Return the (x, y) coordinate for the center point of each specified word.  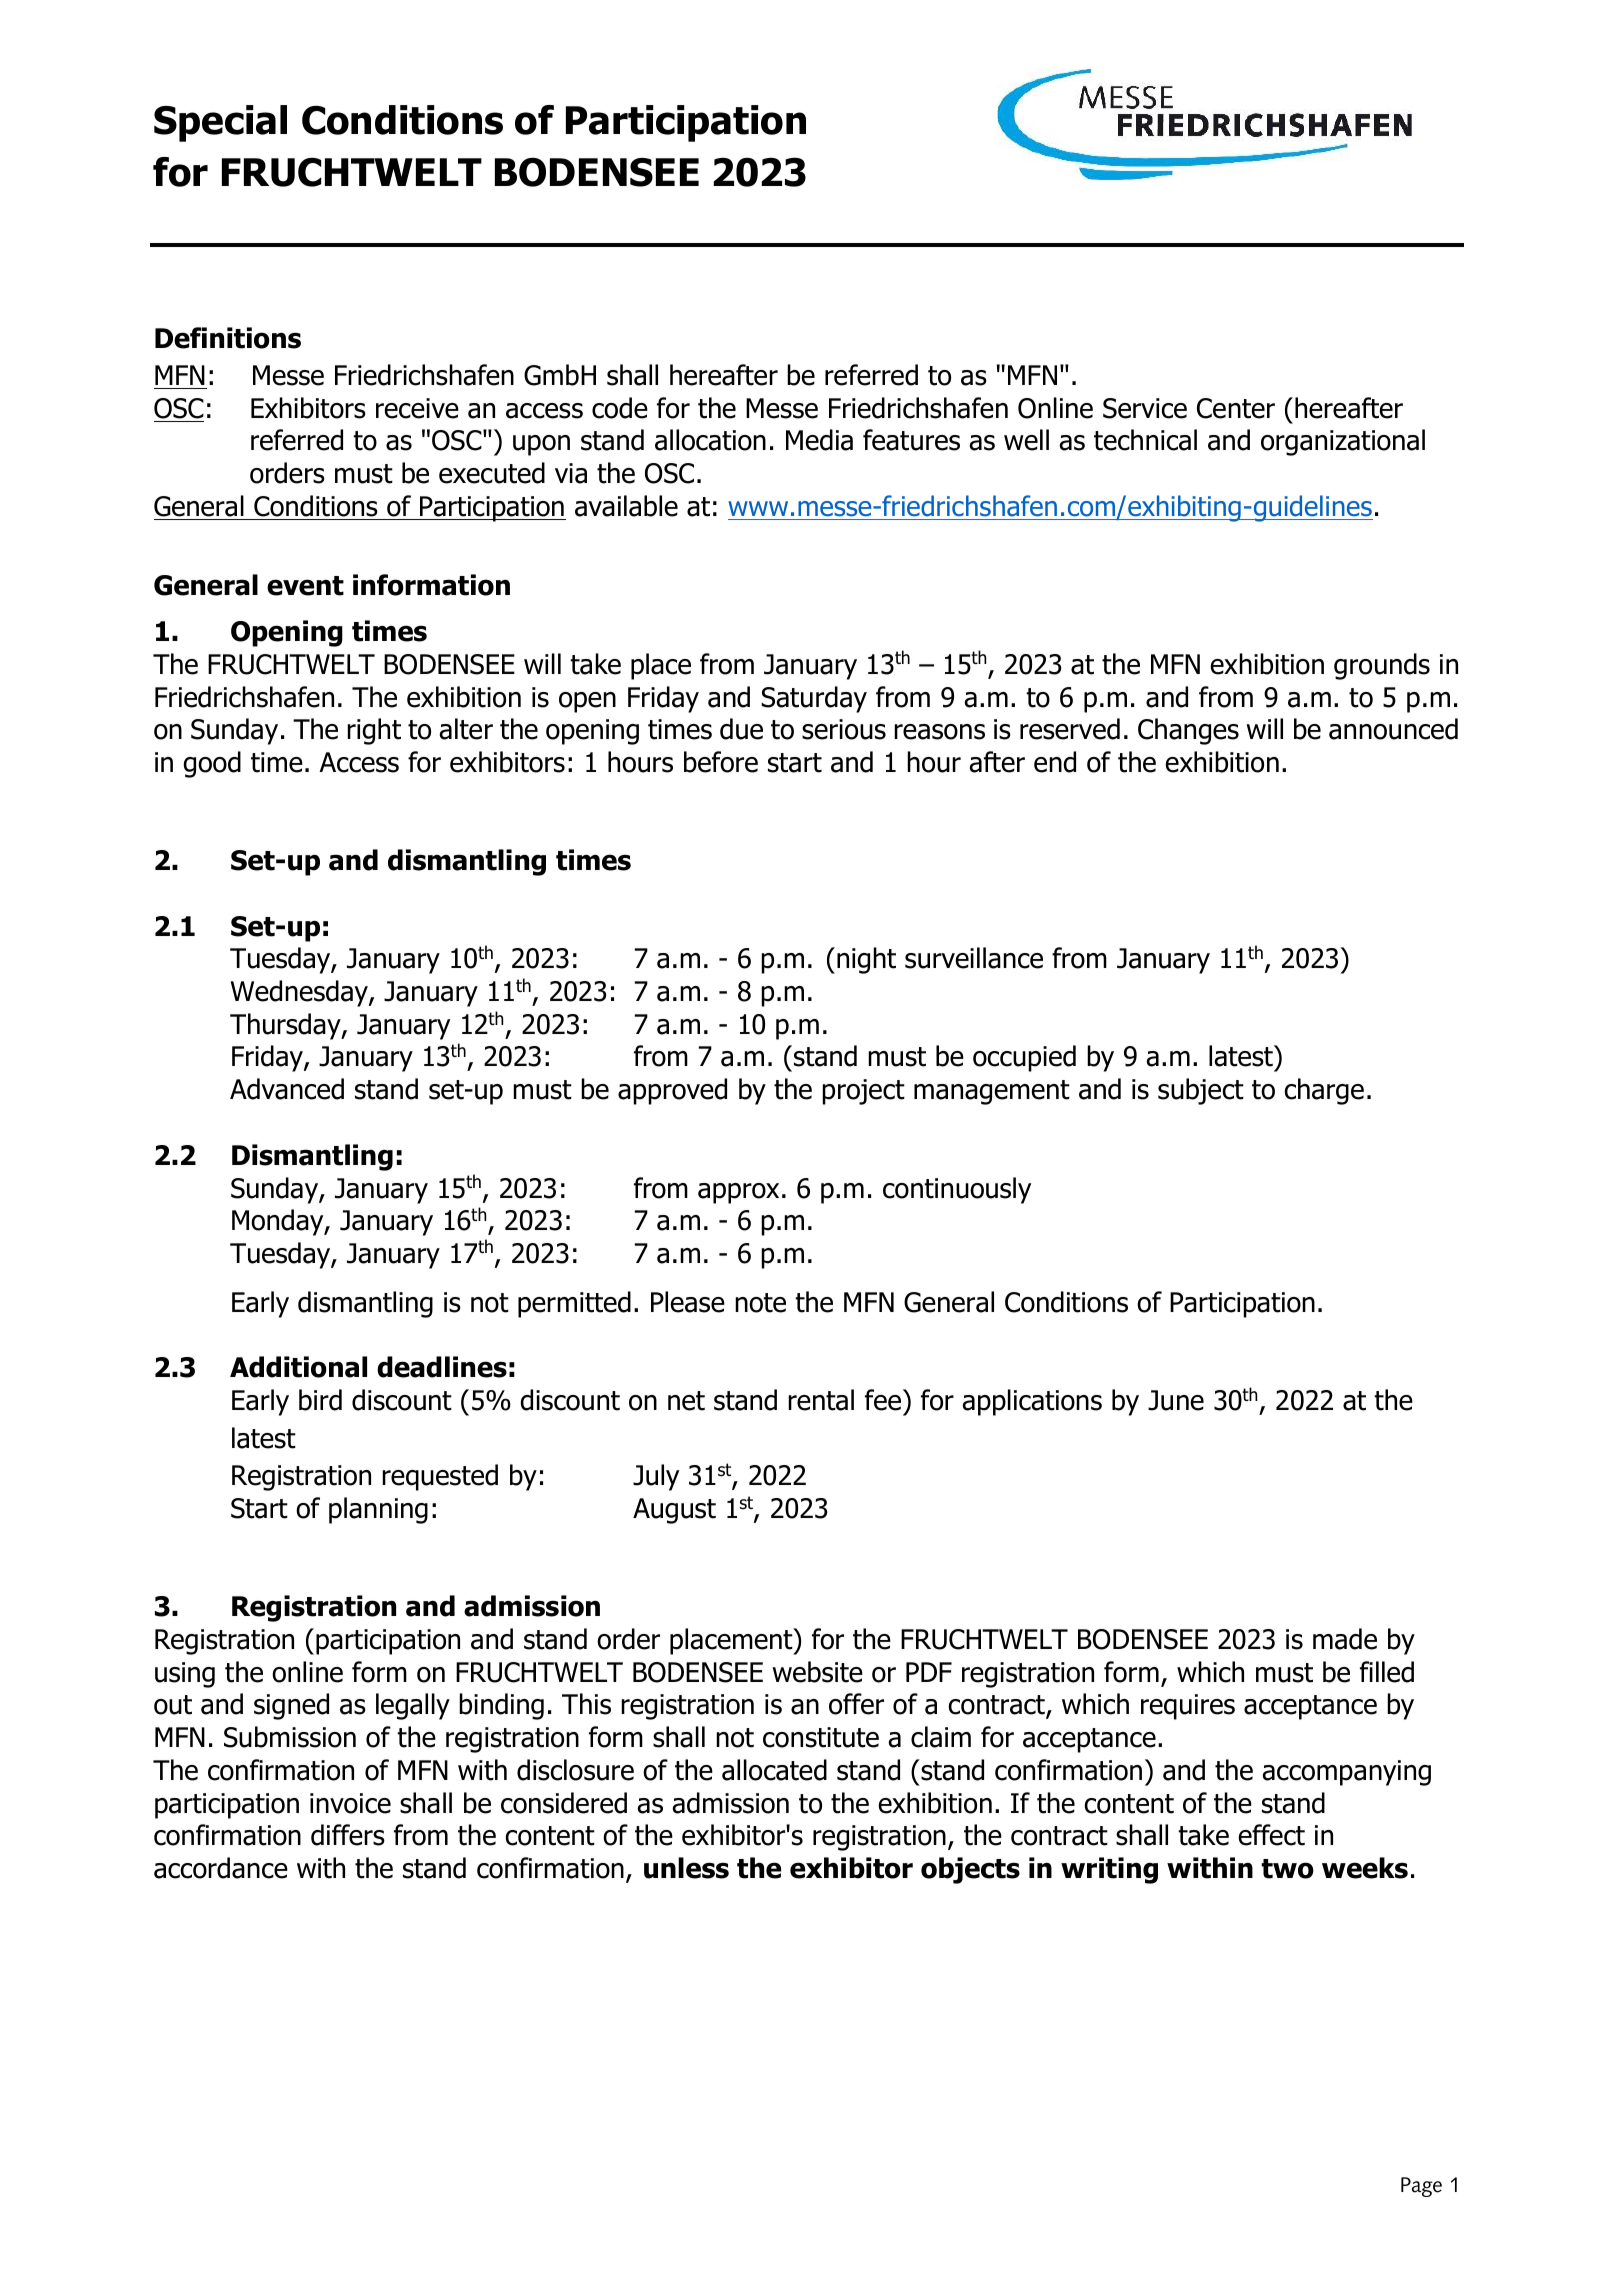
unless (686, 1868)
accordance (221, 1868)
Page (1421, 2187)
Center (1236, 408)
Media (819, 440)
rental (821, 1400)
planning (378, 1510)
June (1176, 1400)
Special (220, 123)
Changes (1188, 731)
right (374, 731)
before (721, 762)
